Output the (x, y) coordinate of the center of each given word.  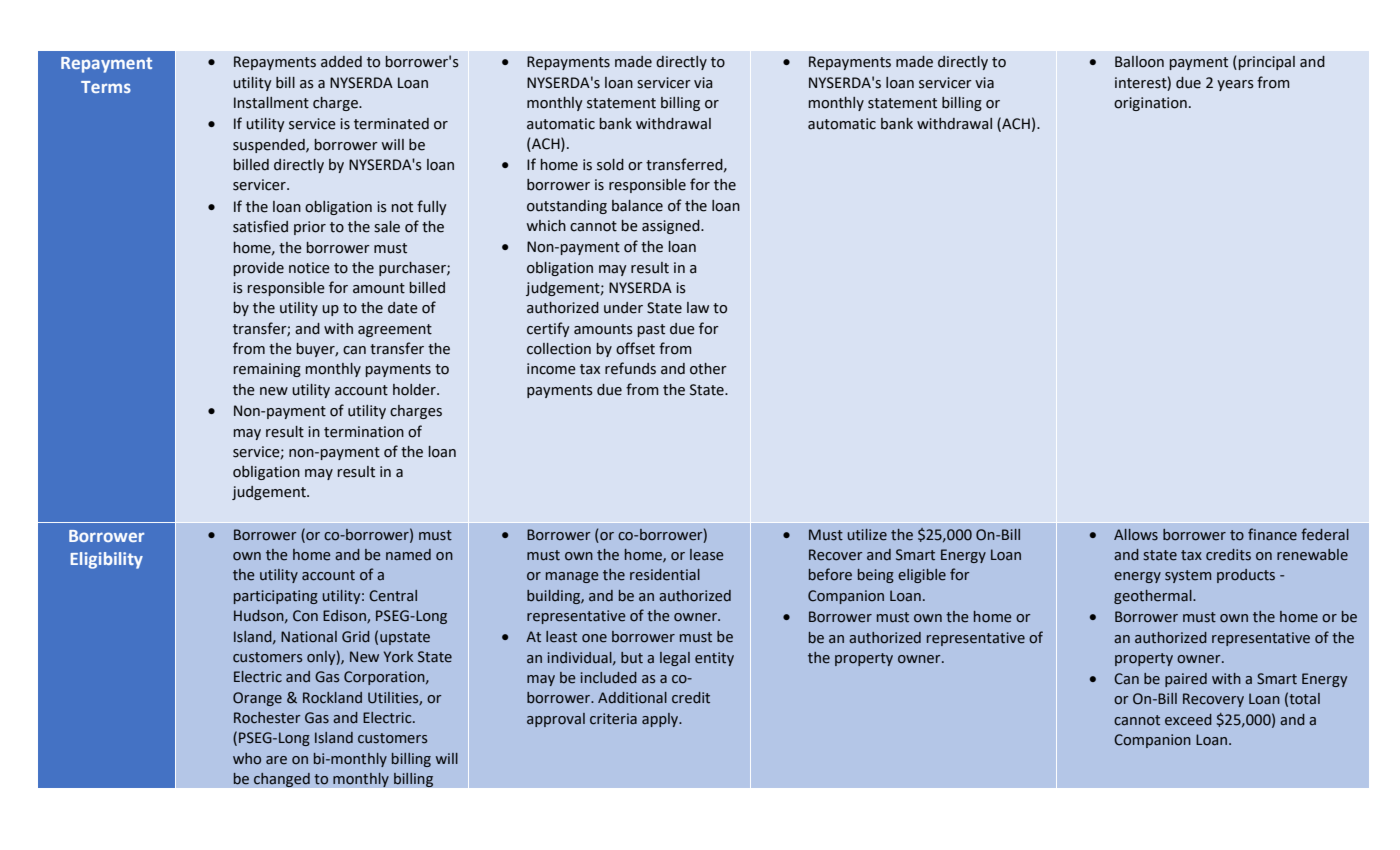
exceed (1188, 720)
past (651, 330)
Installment (271, 103)
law (698, 308)
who (247, 759)
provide (259, 269)
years (1235, 85)
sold (610, 165)
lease (707, 555)
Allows (1136, 535)
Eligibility (107, 560)
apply (661, 720)
